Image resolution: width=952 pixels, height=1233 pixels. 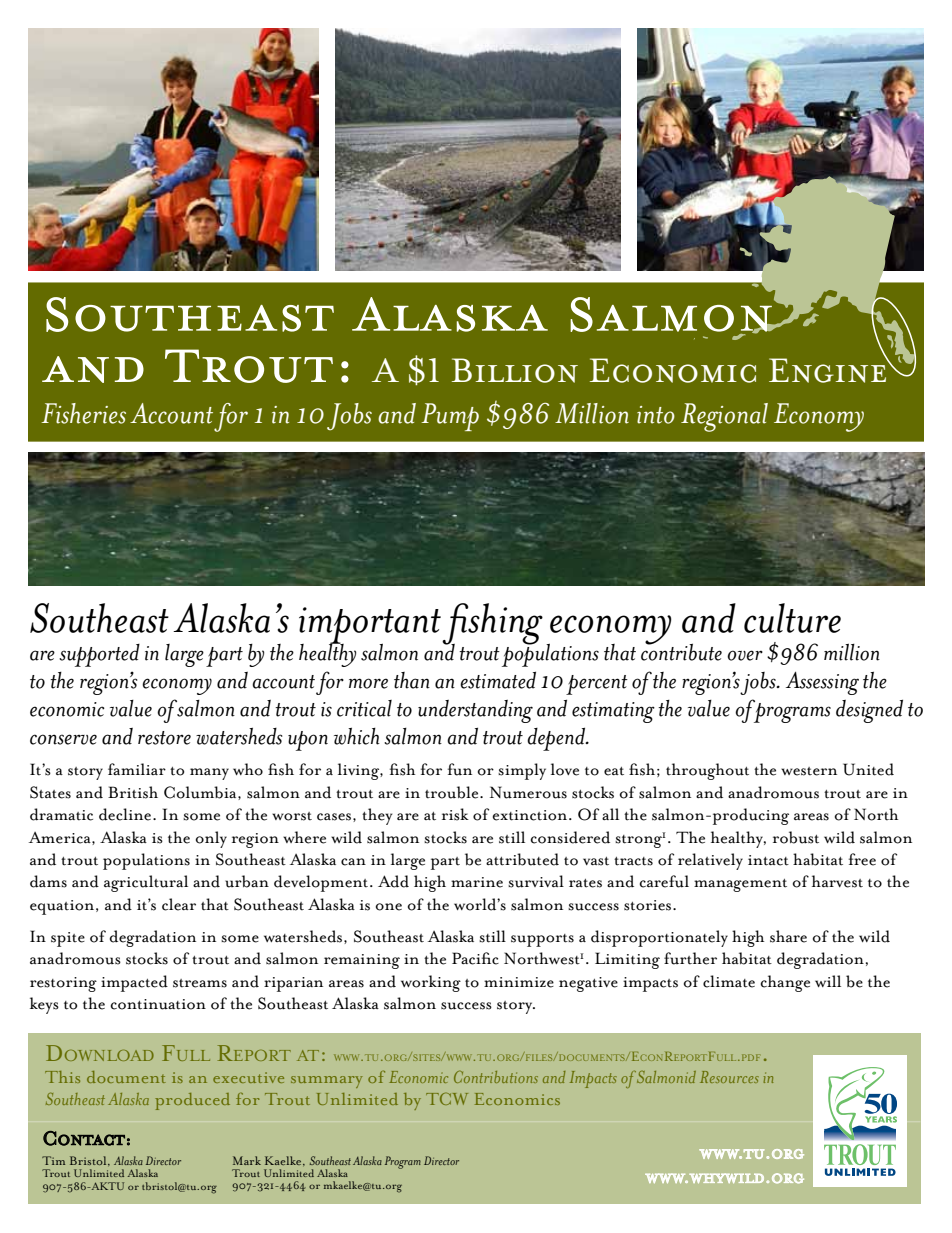 I want to click on change, so click(x=785, y=983).
